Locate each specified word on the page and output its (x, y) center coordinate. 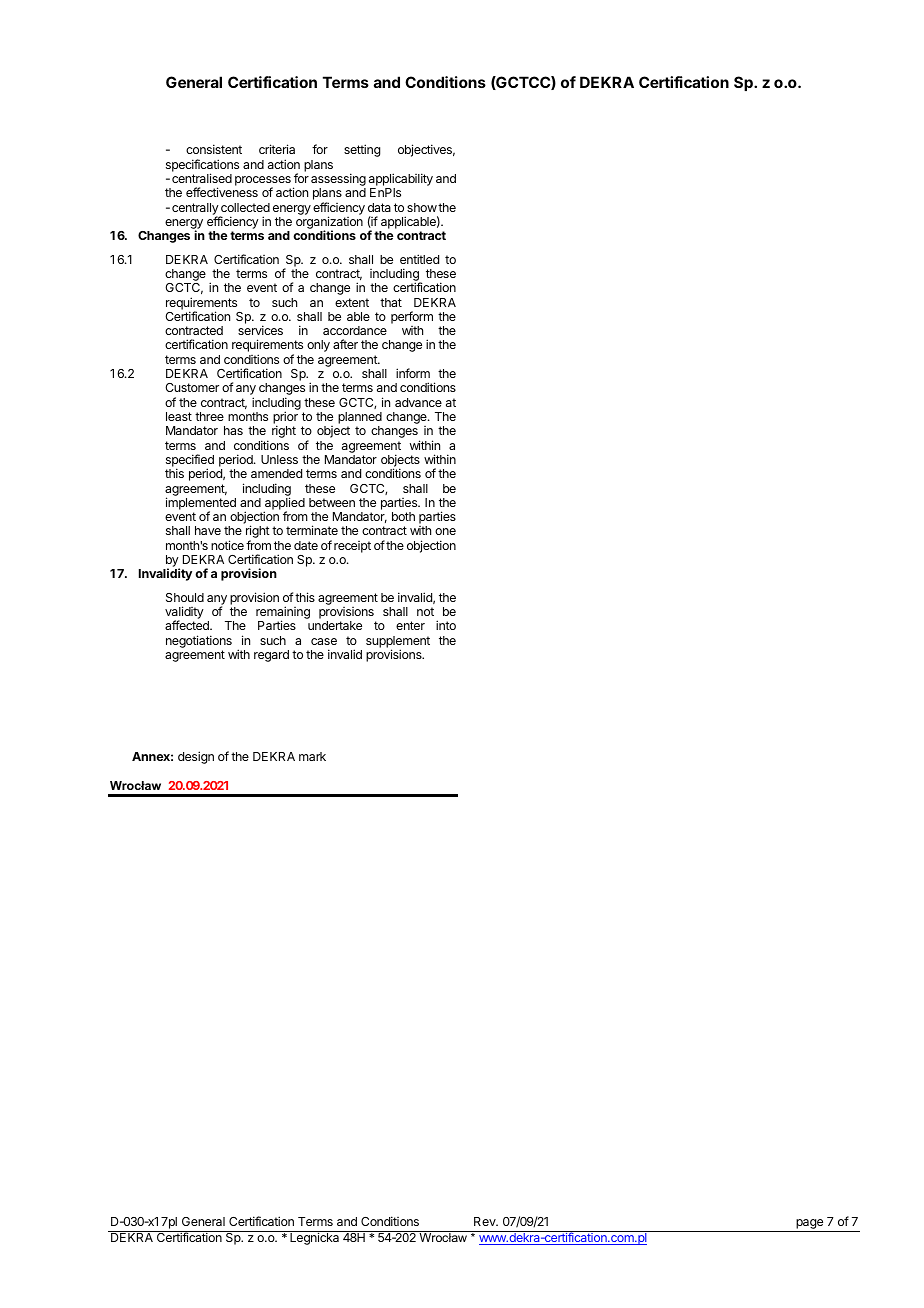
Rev (486, 1221)
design (196, 757)
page (809, 1225)
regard (271, 656)
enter (410, 625)
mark (312, 756)
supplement (398, 643)
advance (418, 402)
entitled (419, 259)
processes (263, 182)
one (445, 531)
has (233, 430)
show (422, 207)
